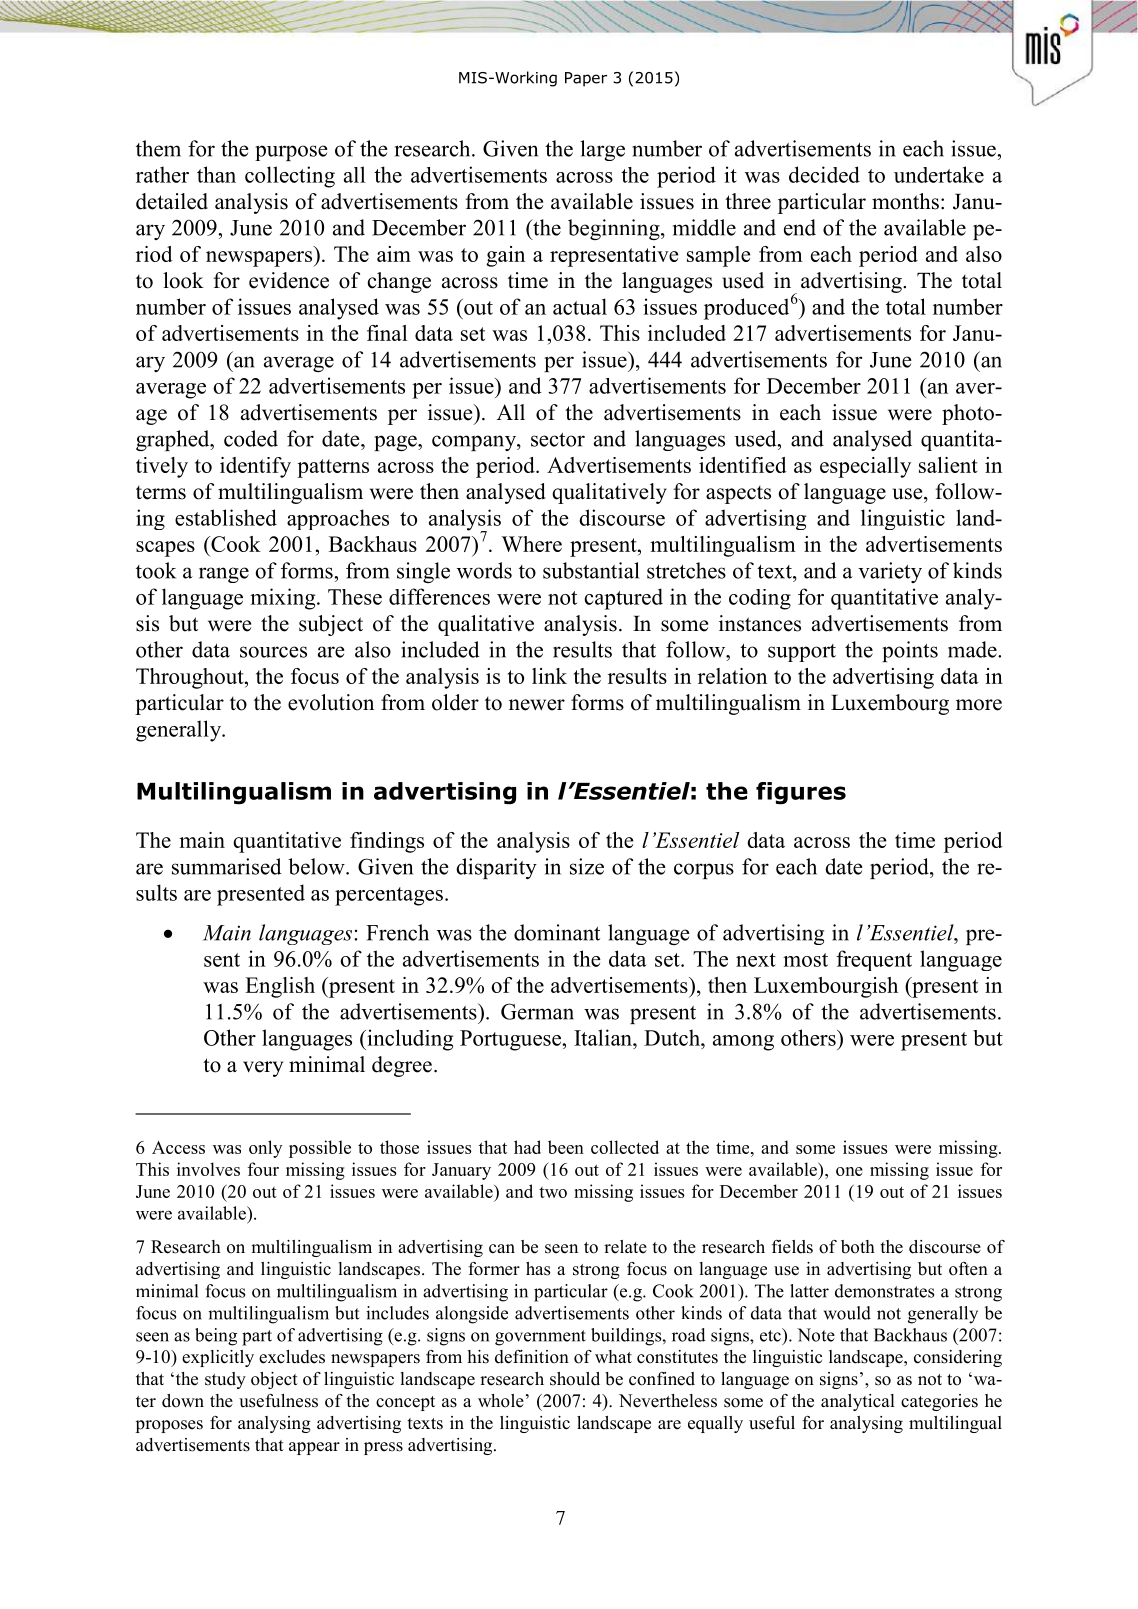  Describe the element at coordinates (575, 1379) in the image. I see `should` at that location.
